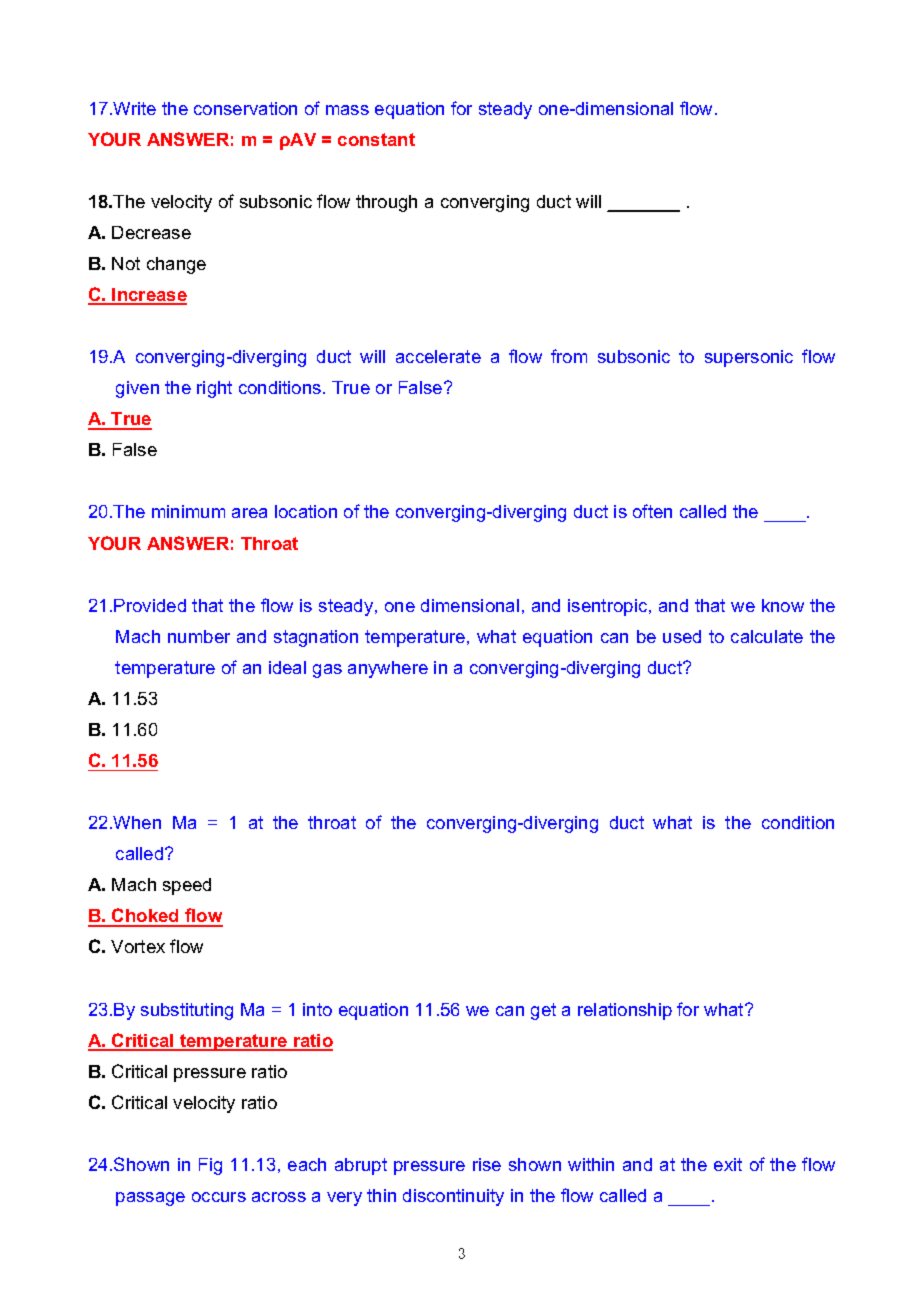 The height and width of the image is (1308, 924). What do you see at coordinates (543, 1011) in the image?
I see `get` at bounding box center [543, 1011].
